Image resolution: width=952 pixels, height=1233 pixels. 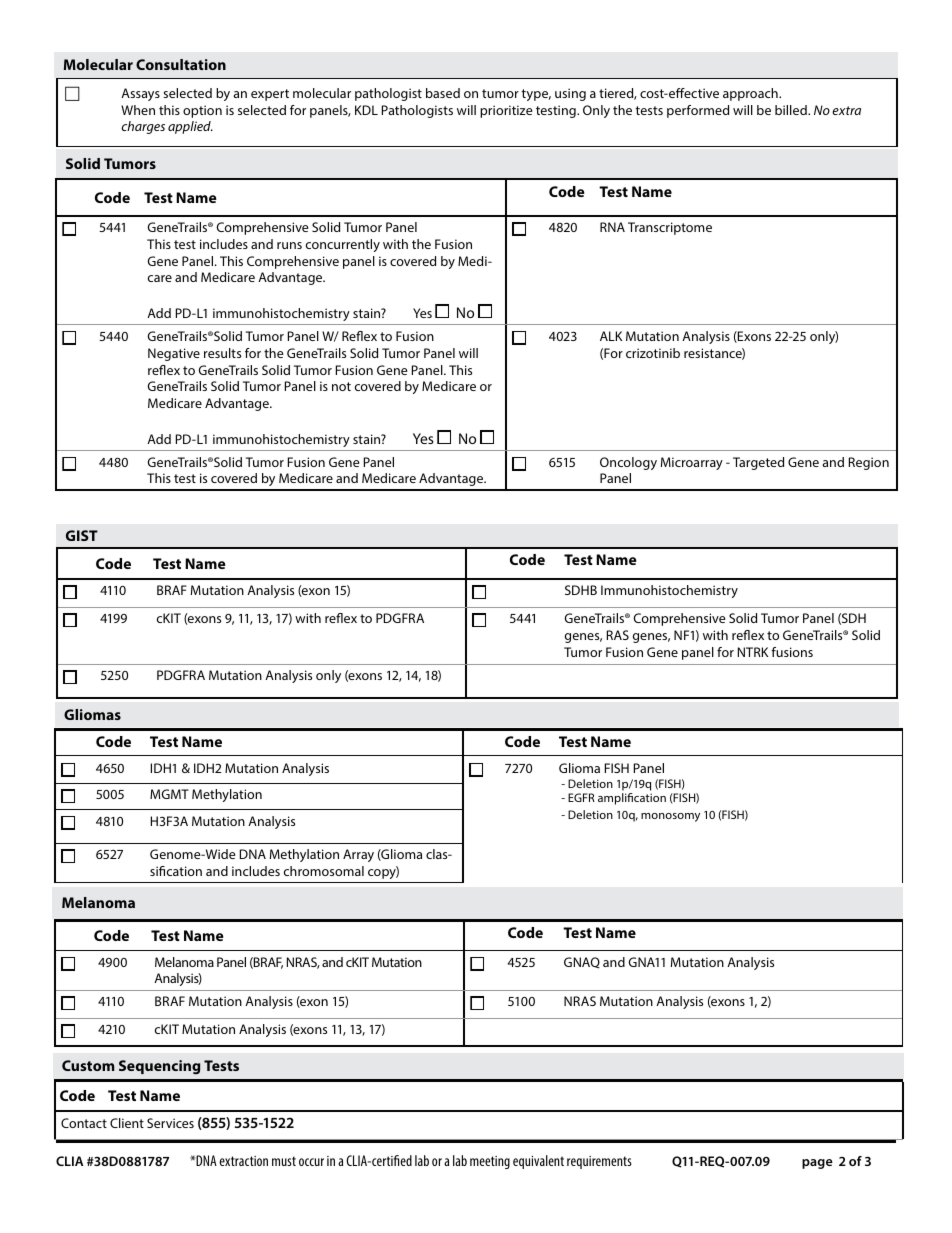 What do you see at coordinates (202, 111) in the screenshot?
I see `option` at bounding box center [202, 111].
